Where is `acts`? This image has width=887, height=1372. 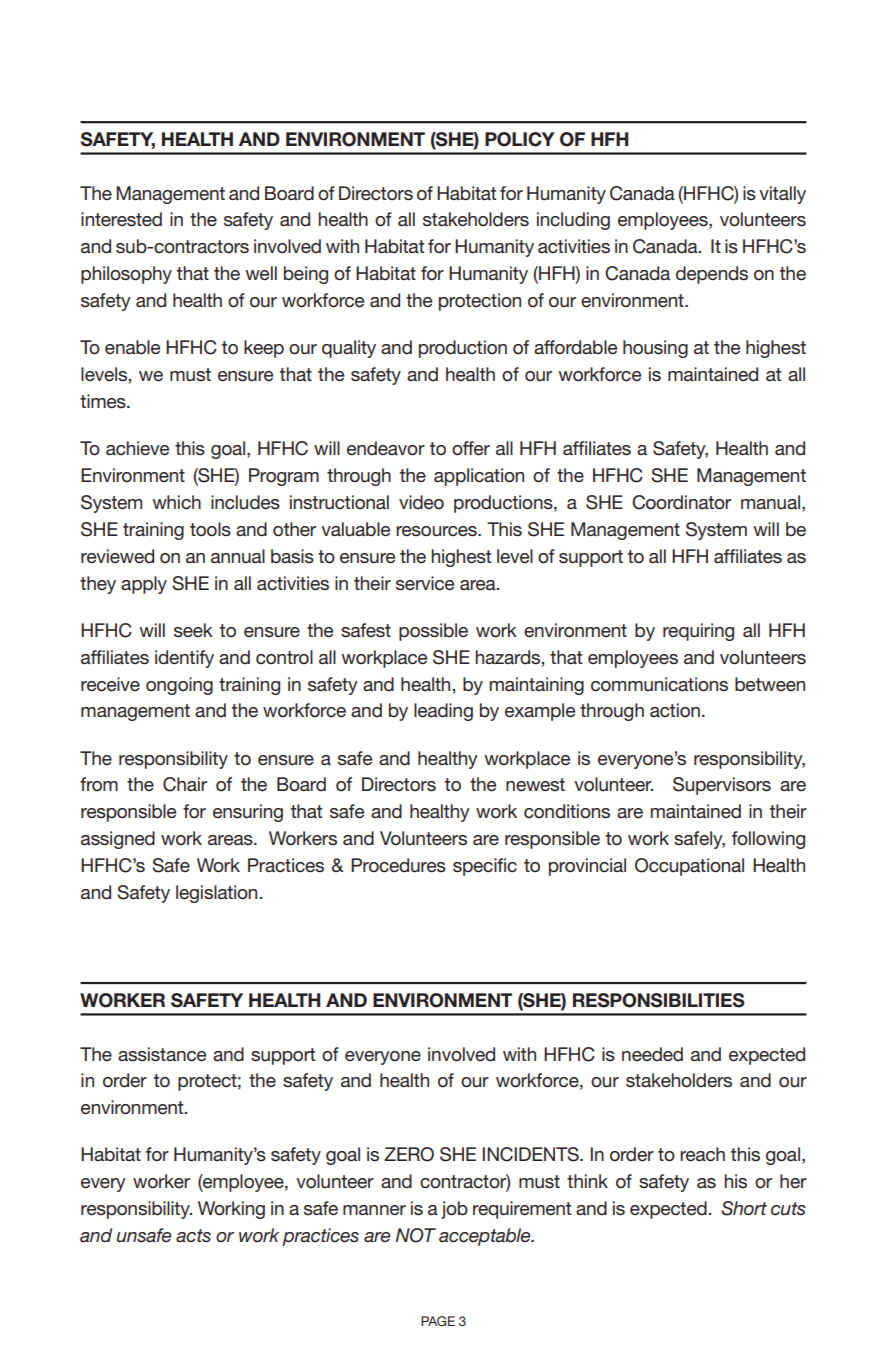
acts is located at coordinates (193, 1236).
